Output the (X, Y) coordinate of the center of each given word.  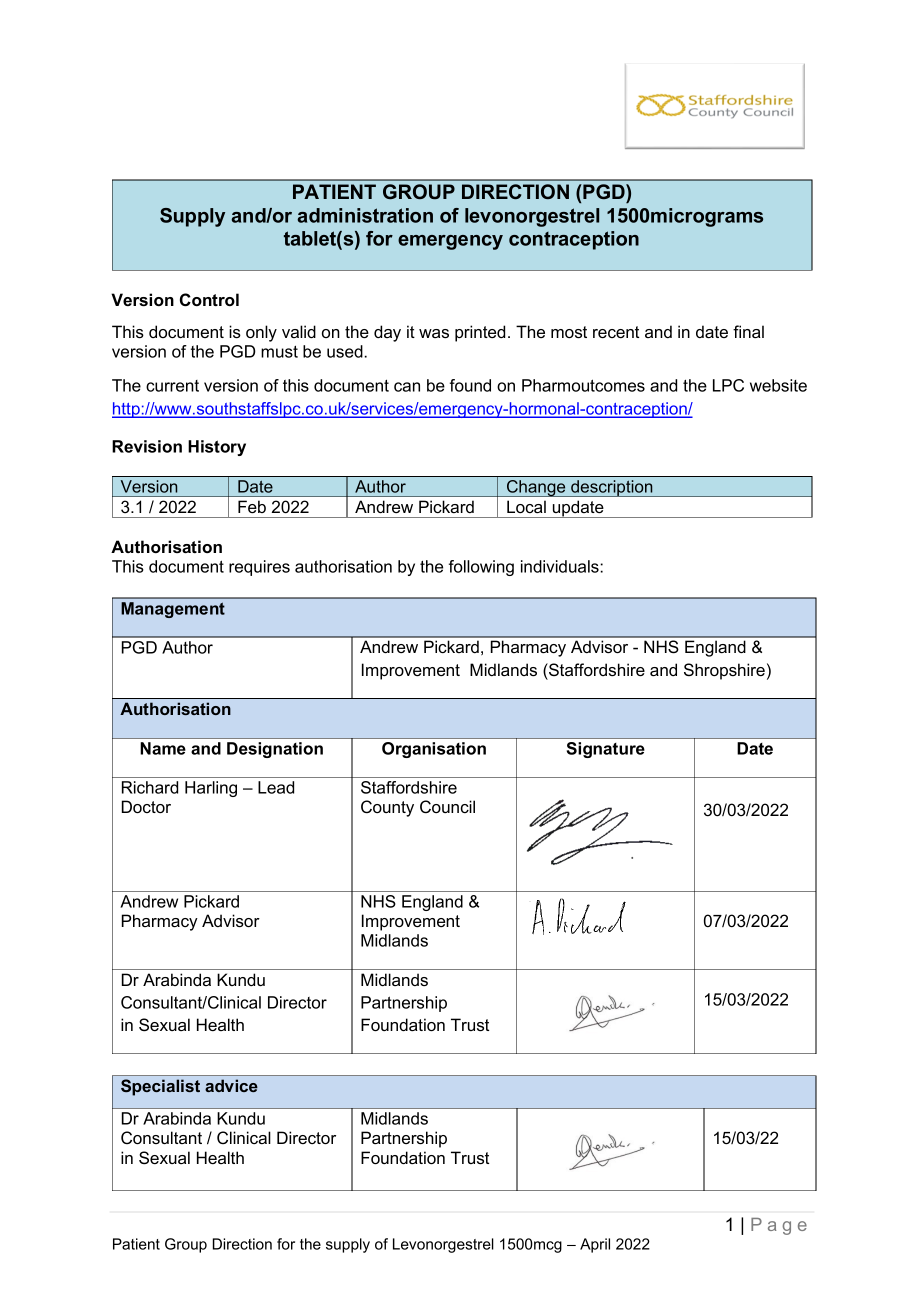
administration (365, 215)
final (748, 331)
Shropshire (724, 671)
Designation (275, 750)
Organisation (434, 750)
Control (209, 300)
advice (231, 1085)
